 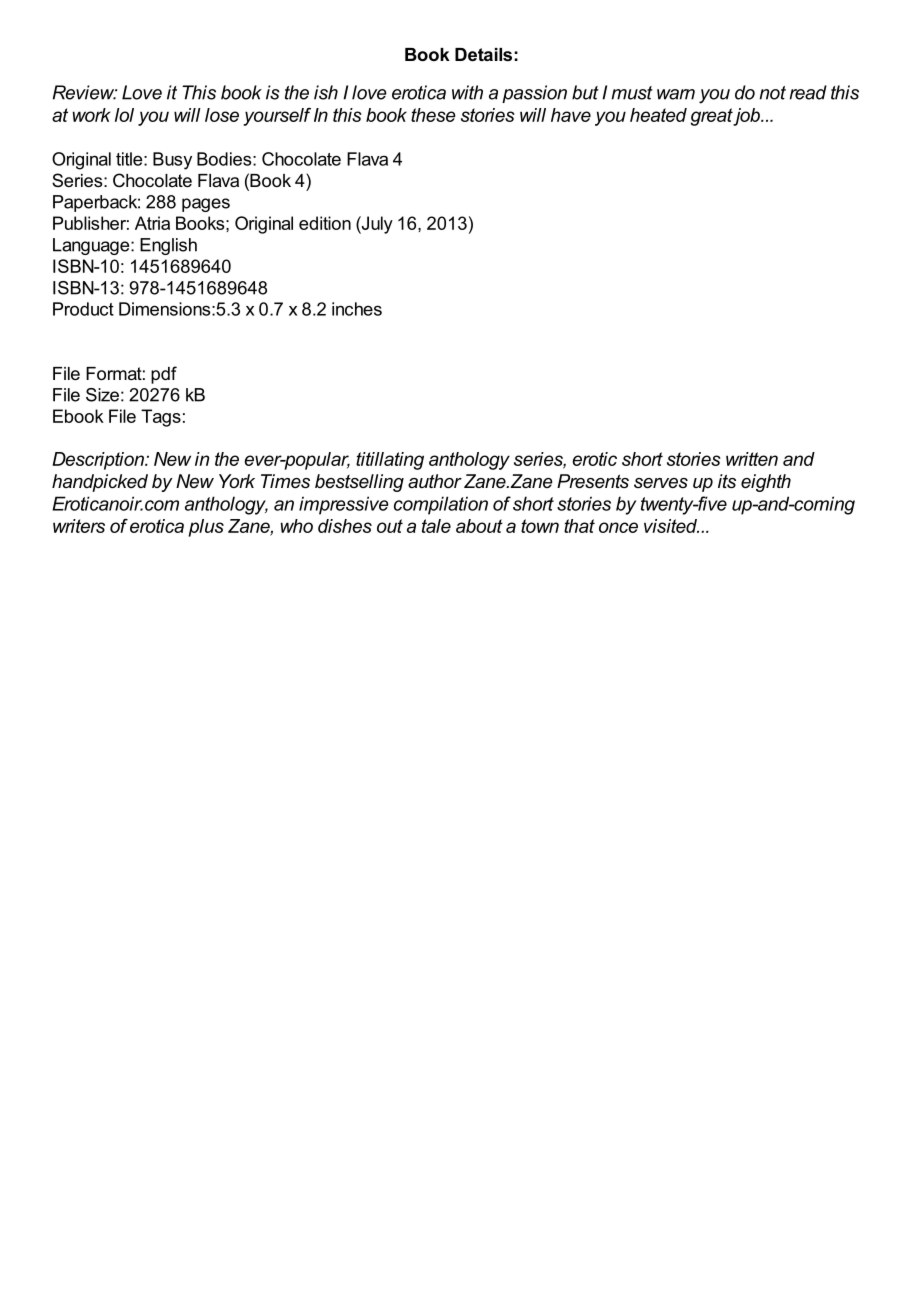 I want to click on plus, so click(x=206, y=528).
